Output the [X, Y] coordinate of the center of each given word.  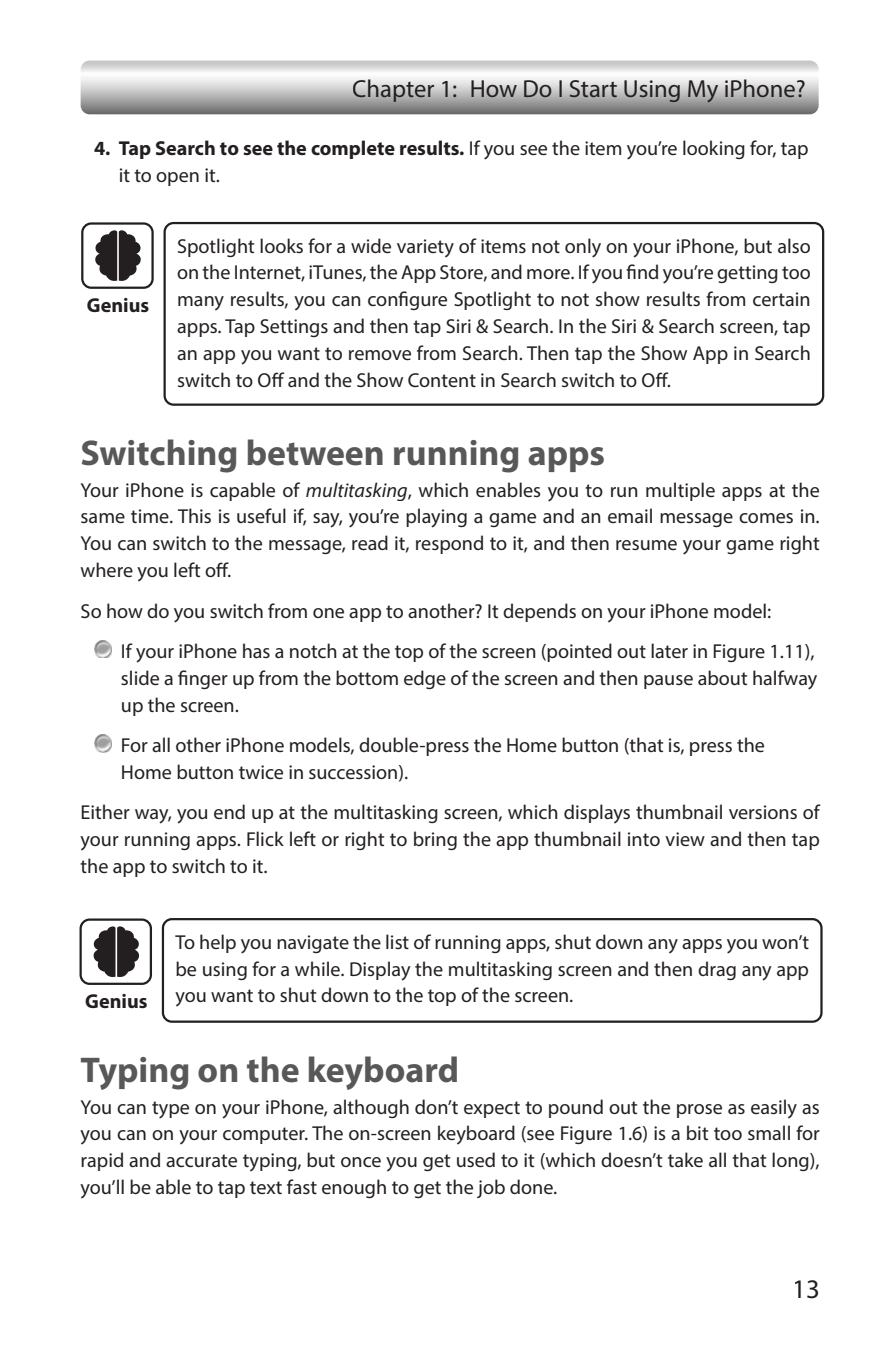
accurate [201, 1160]
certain [781, 299]
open [177, 179]
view [685, 839]
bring [435, 840]
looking [714, 149]
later [669, 650]
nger [209, 682]
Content [442, 380]
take [685, 1159]
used [476, 1159]
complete [353, 149]
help [218, 943]
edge [425, 679]
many [201, 303]
